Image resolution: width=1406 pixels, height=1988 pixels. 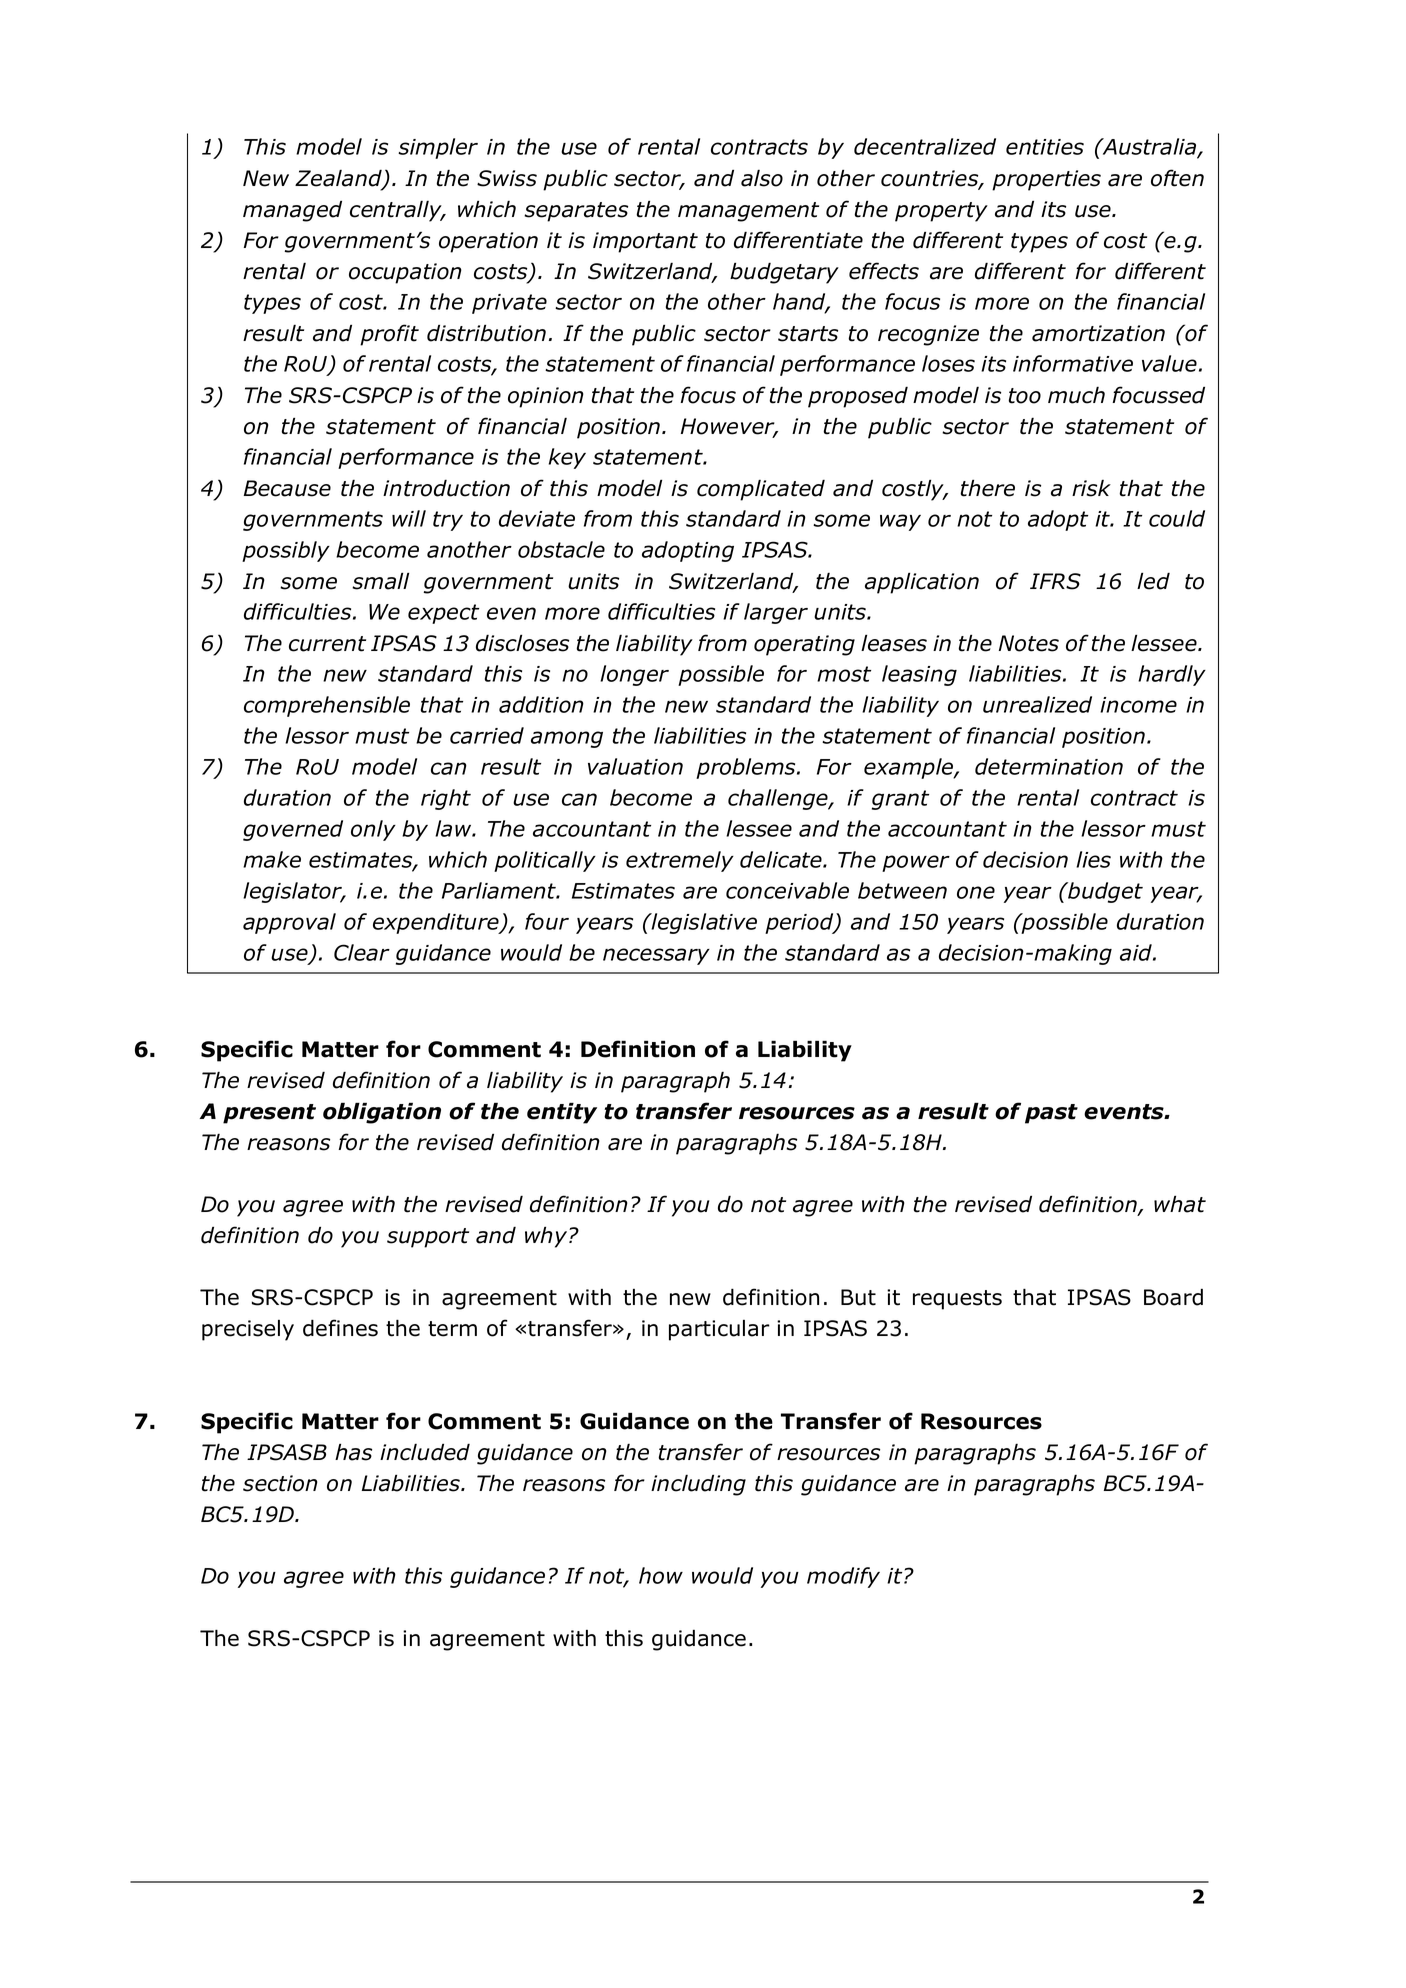 I want to click on lies, so click(x=1093, y=859).
